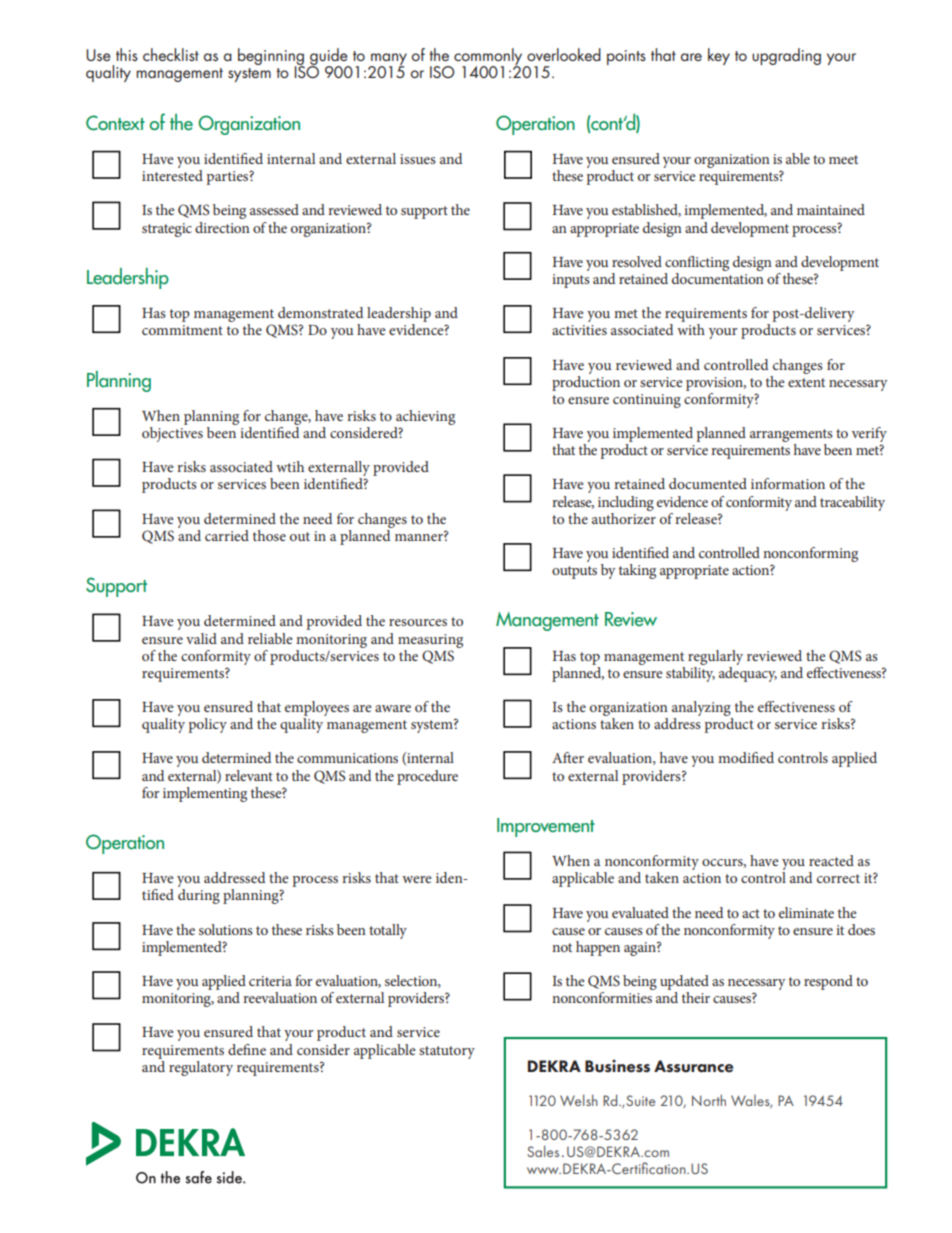  What do you see at coordinates (786, 56) in the screenshot?
I see `upgrading` at bounding box center [786, 56].
